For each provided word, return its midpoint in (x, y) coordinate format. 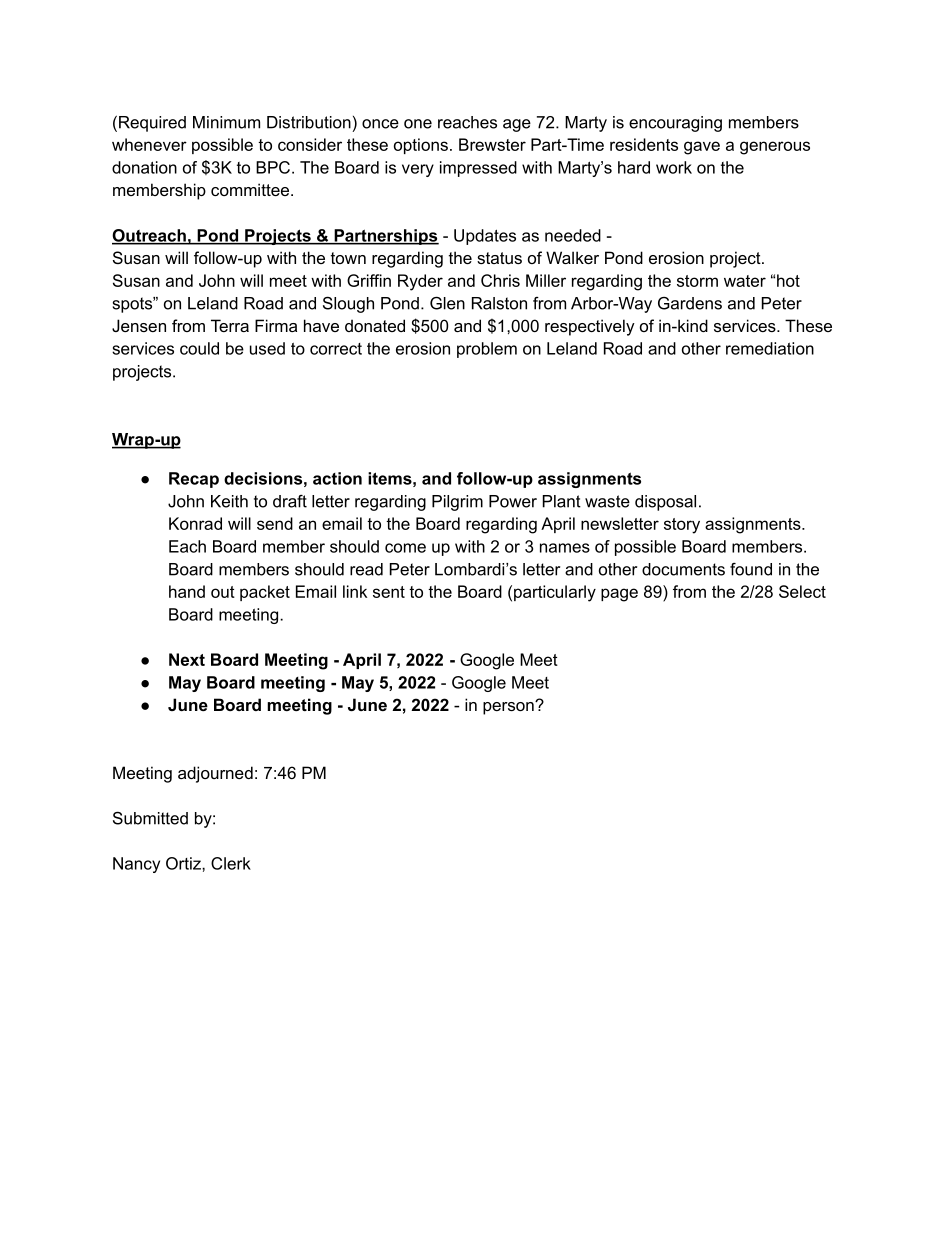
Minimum (226, 122)
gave (702, 148)
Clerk (231, 863)
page (619, 595)
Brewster (492, 144)
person (509, 708)
